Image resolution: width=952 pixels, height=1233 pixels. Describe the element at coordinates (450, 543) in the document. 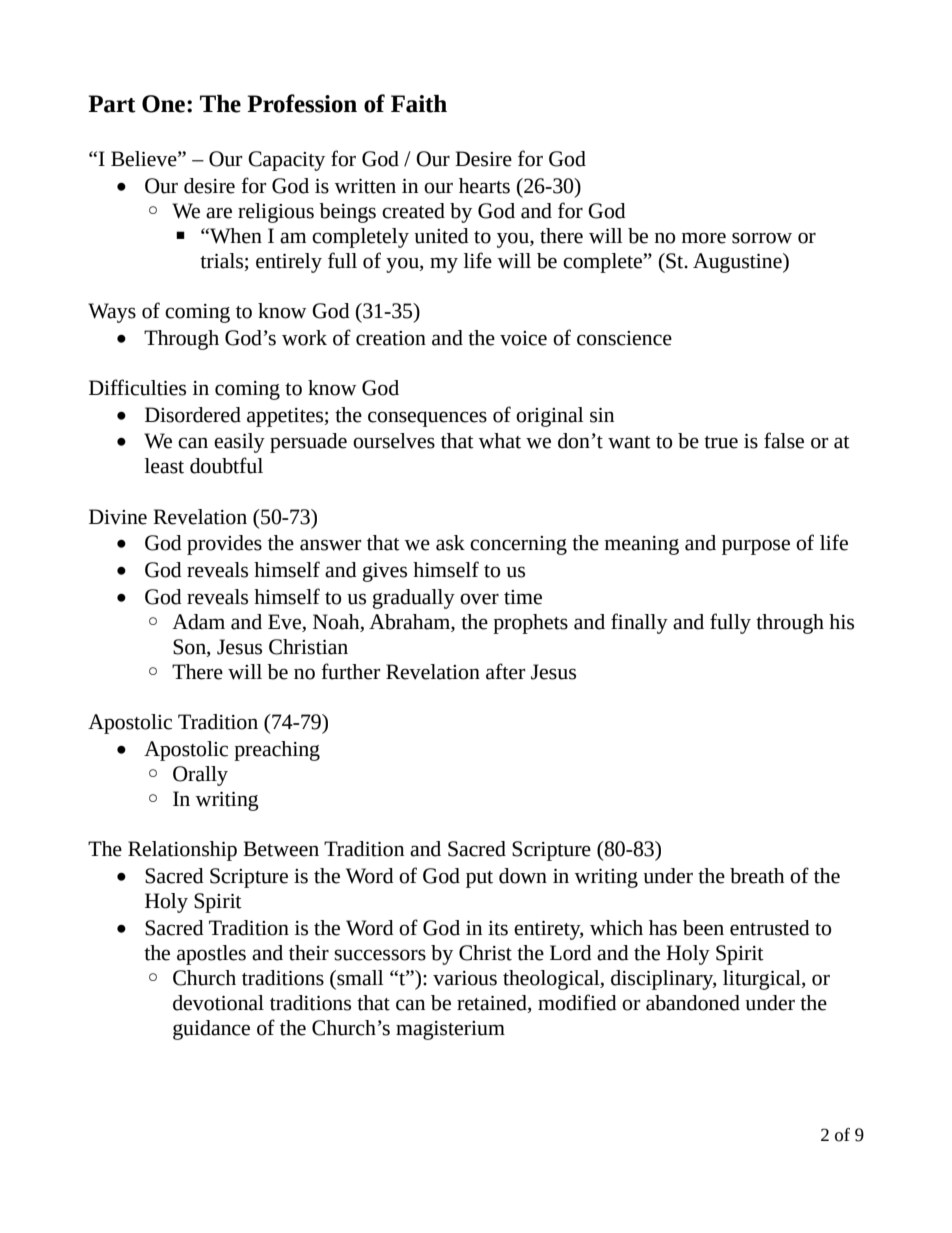

I see `ask` at that location.
